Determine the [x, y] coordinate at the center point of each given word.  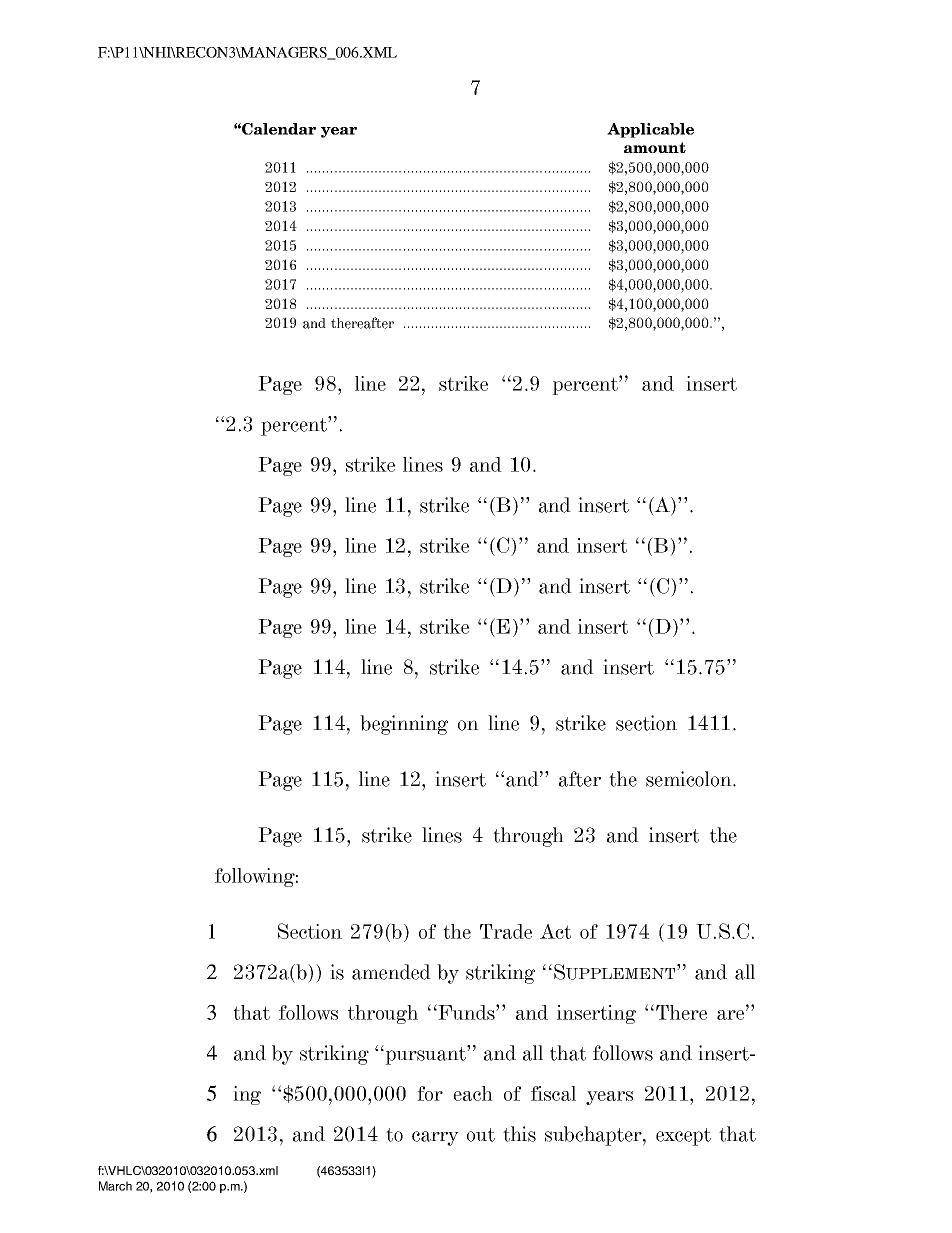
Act [555, 931]
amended [391, 972]
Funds [466, 1012]
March [115, 1186]
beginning [404, 725]
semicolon [690, 779]
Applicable [650, 130]
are [732, 1014]
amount [655, 147]
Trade [506, 931]
